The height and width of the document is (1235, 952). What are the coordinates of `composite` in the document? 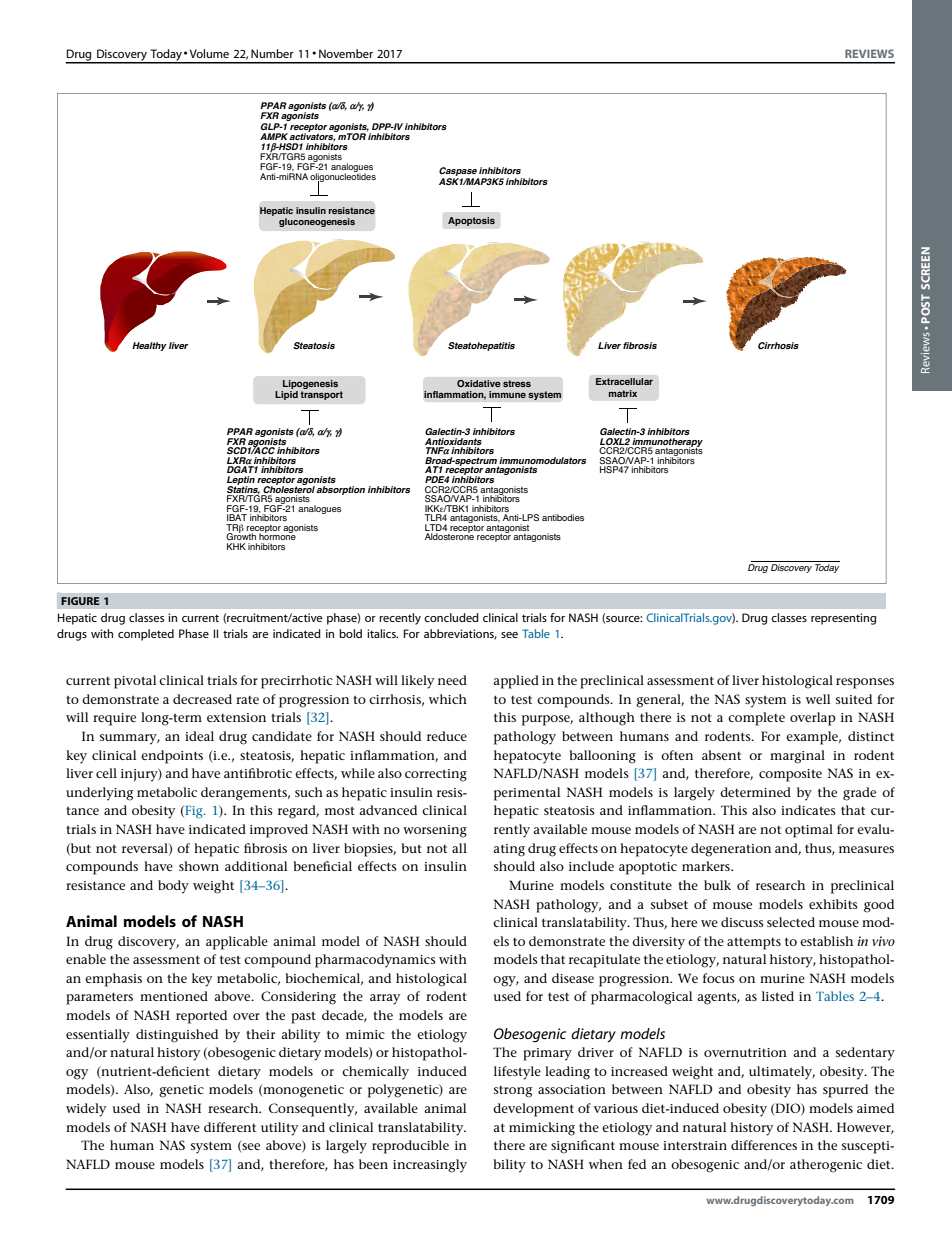 It's located at (790, 775).
